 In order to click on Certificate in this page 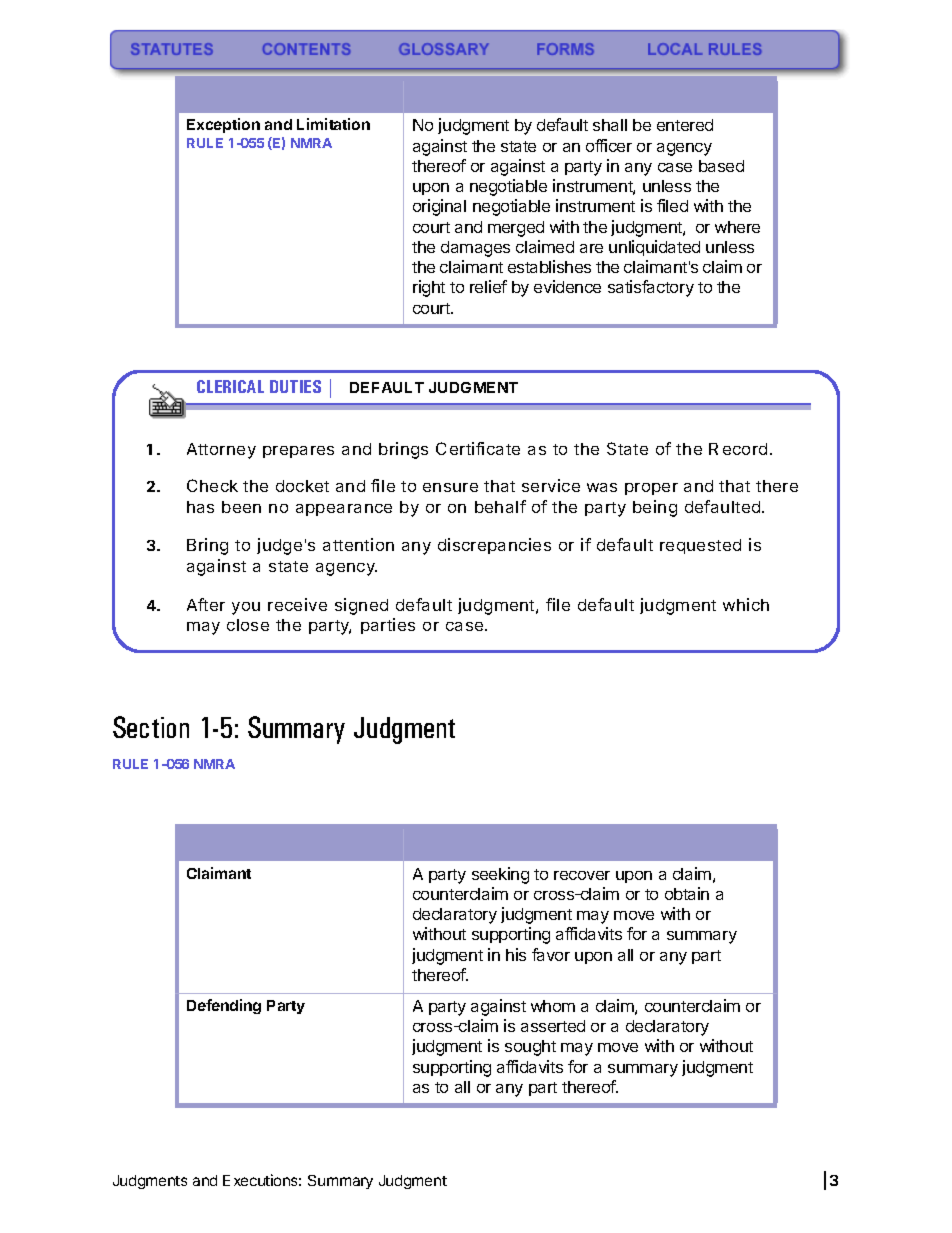, I will do `click(478, 448)`.
